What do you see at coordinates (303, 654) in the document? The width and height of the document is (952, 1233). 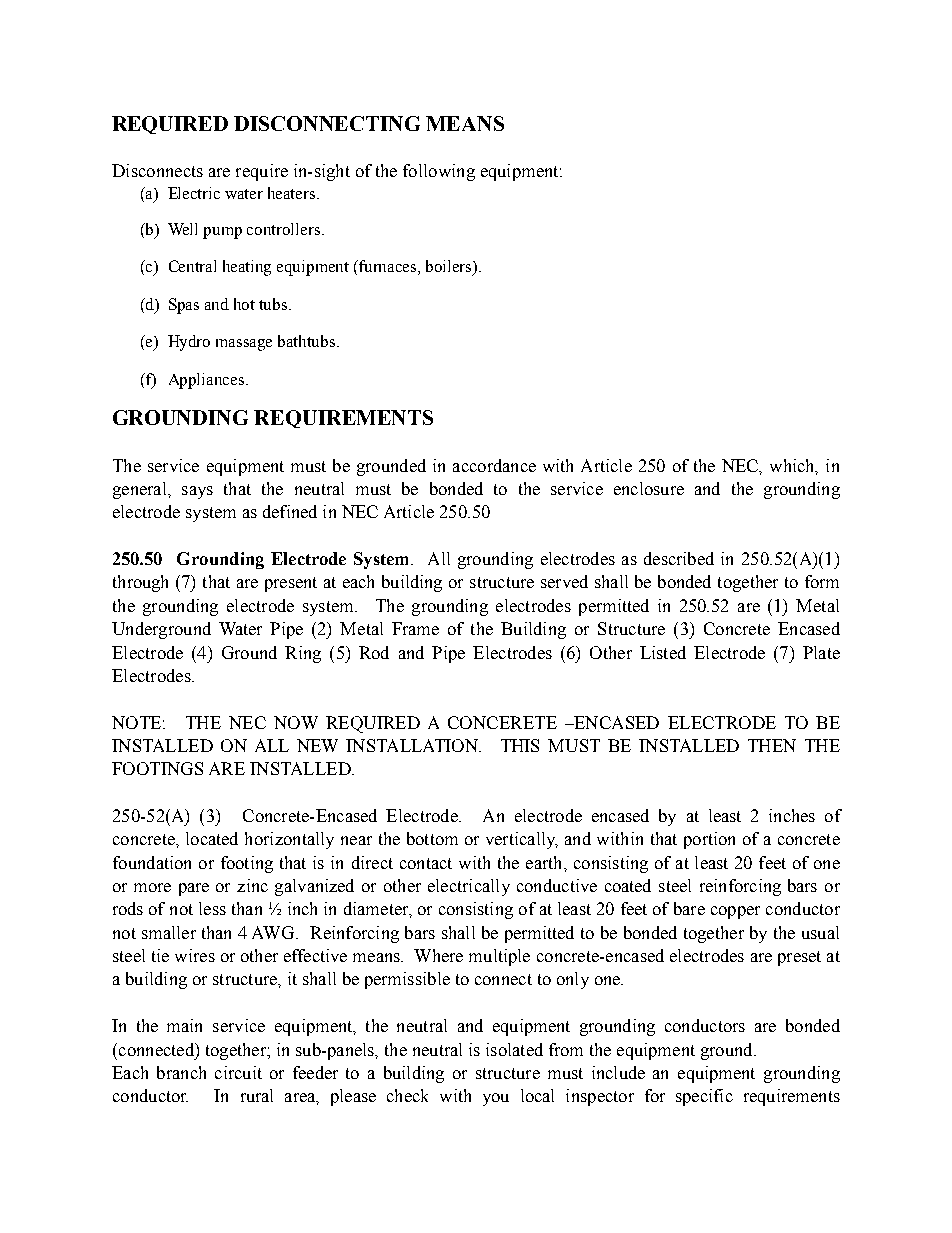 I see `Ring` at bounding box center [303, 654].
